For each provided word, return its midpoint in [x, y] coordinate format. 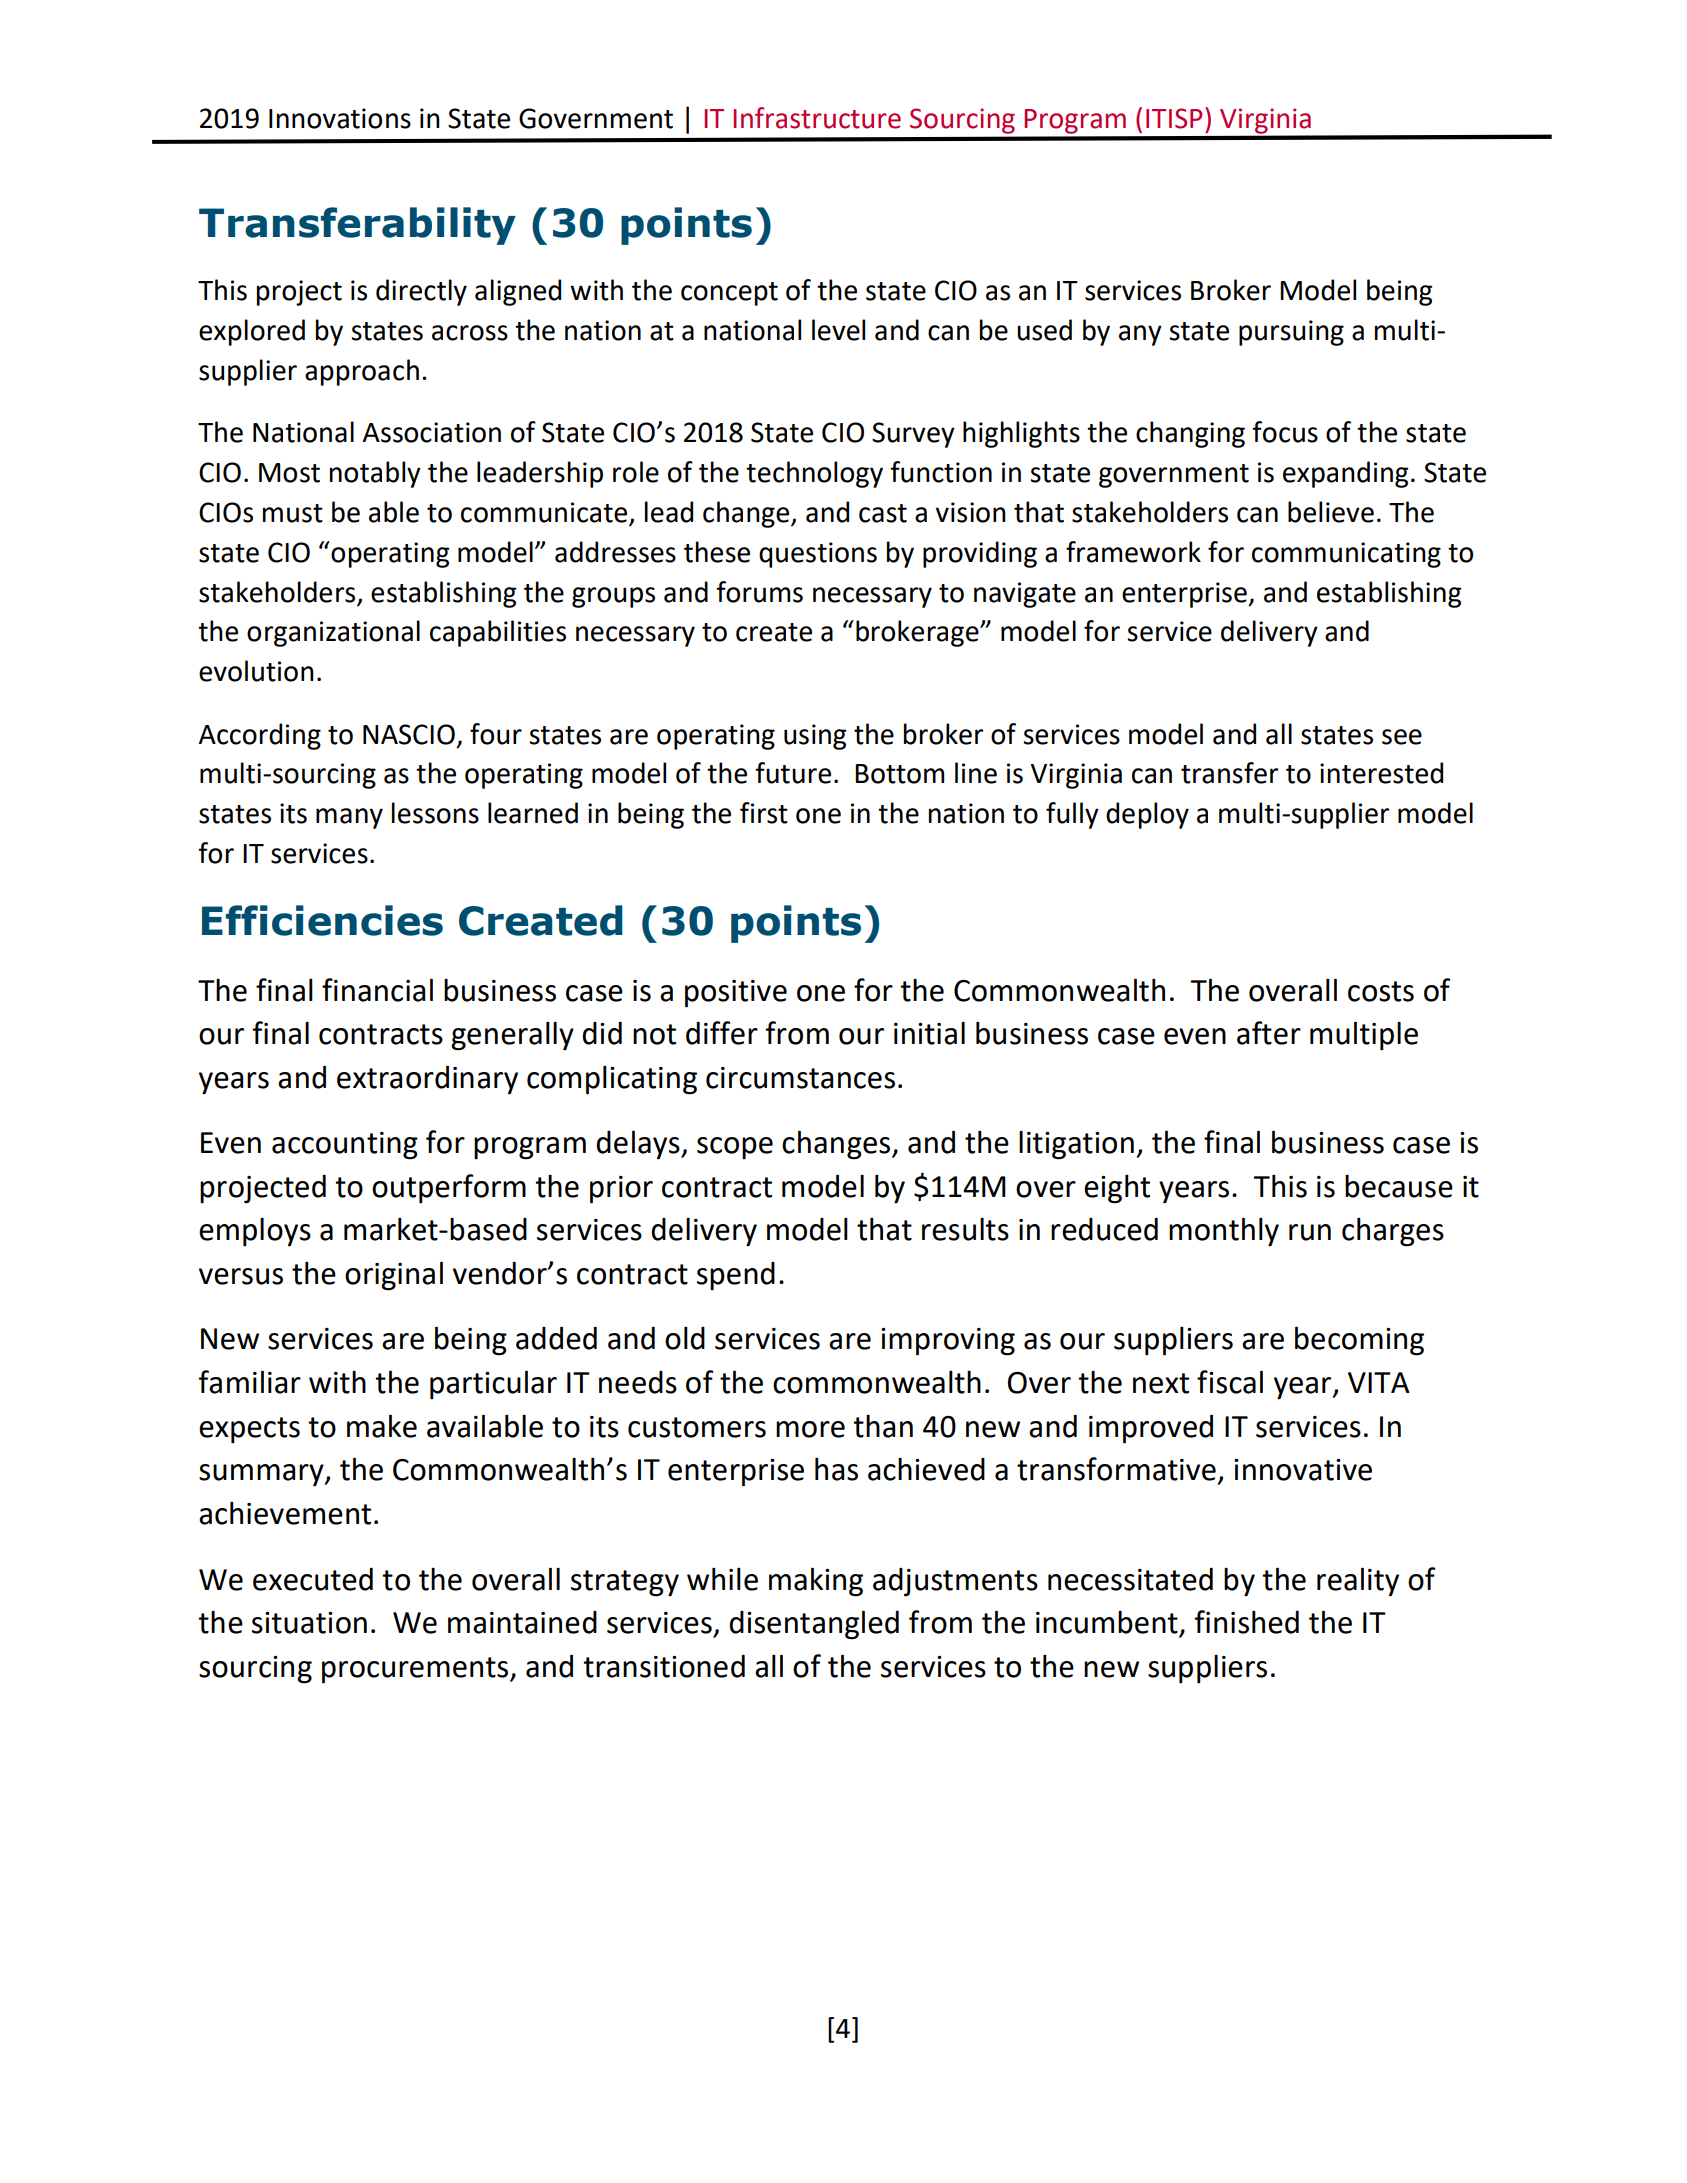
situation [309, 1623]
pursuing [1291, 333]
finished [1247, 1622]
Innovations [340, 118]
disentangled [814, 1625]
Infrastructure [817, 118]
